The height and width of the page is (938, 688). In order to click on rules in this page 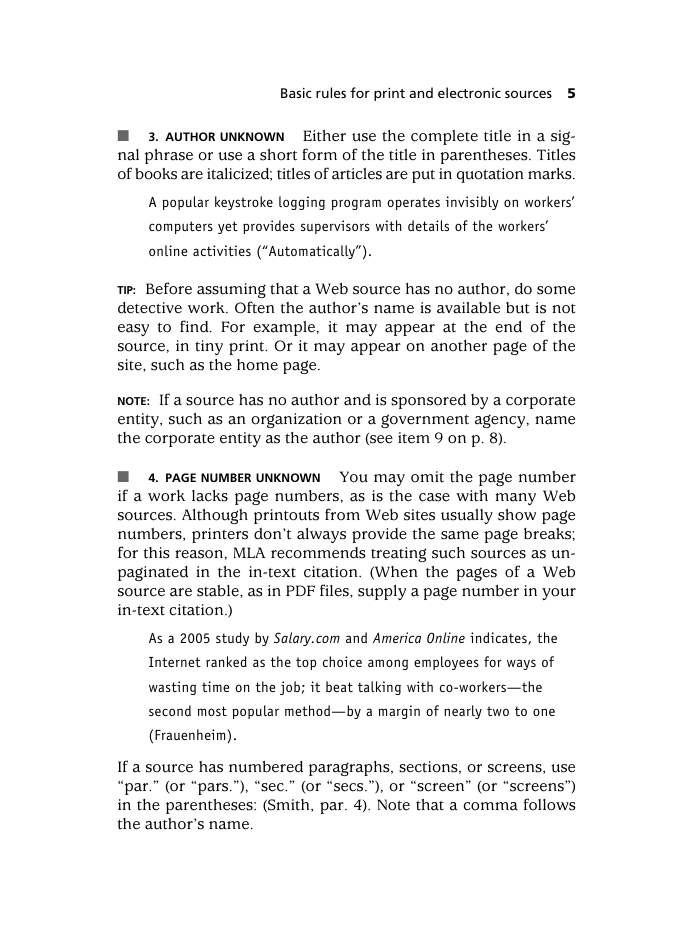, I will do `click(331, 92)`.
